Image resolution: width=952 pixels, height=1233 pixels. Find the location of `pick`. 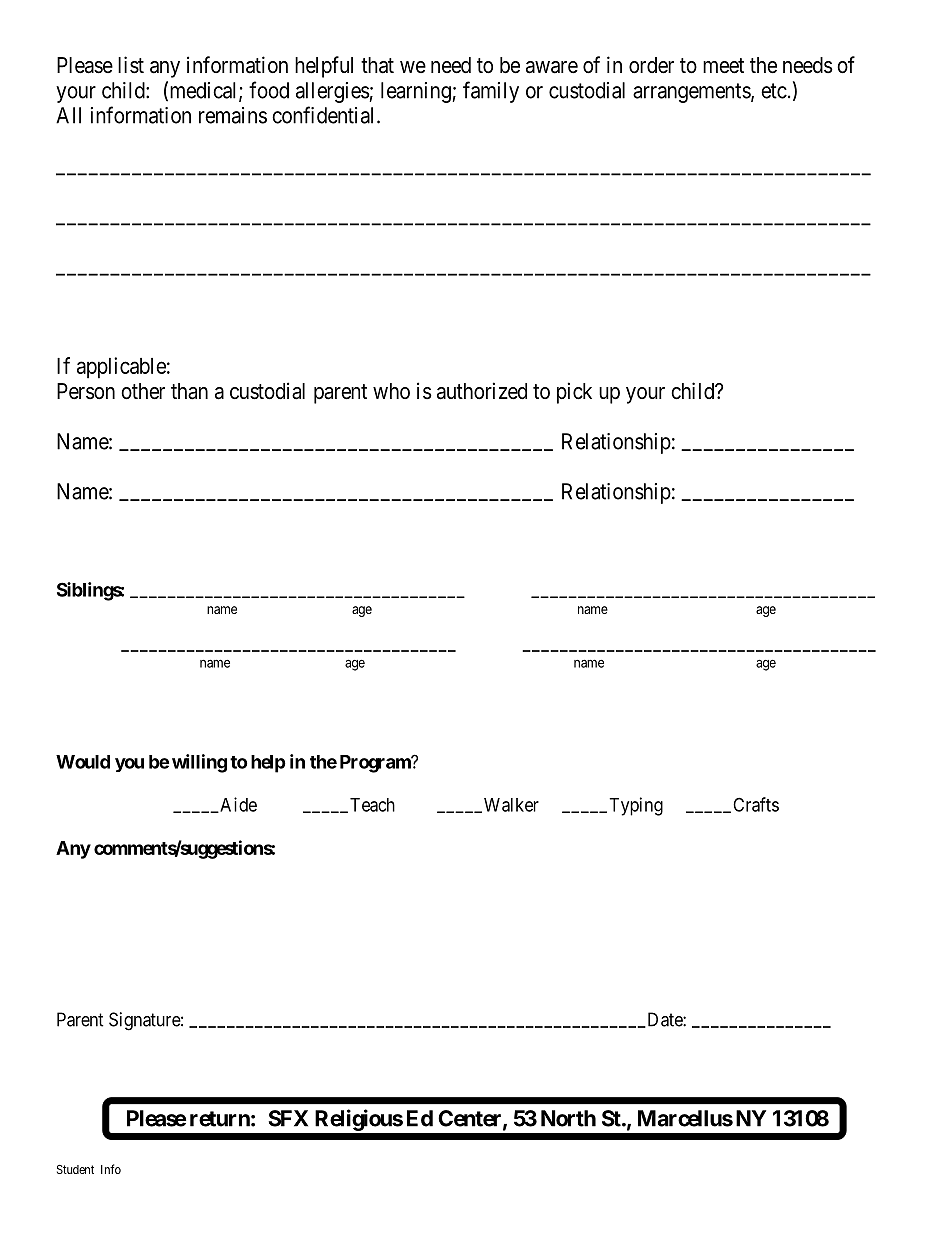

pick is located at coordinates (574, 393).
